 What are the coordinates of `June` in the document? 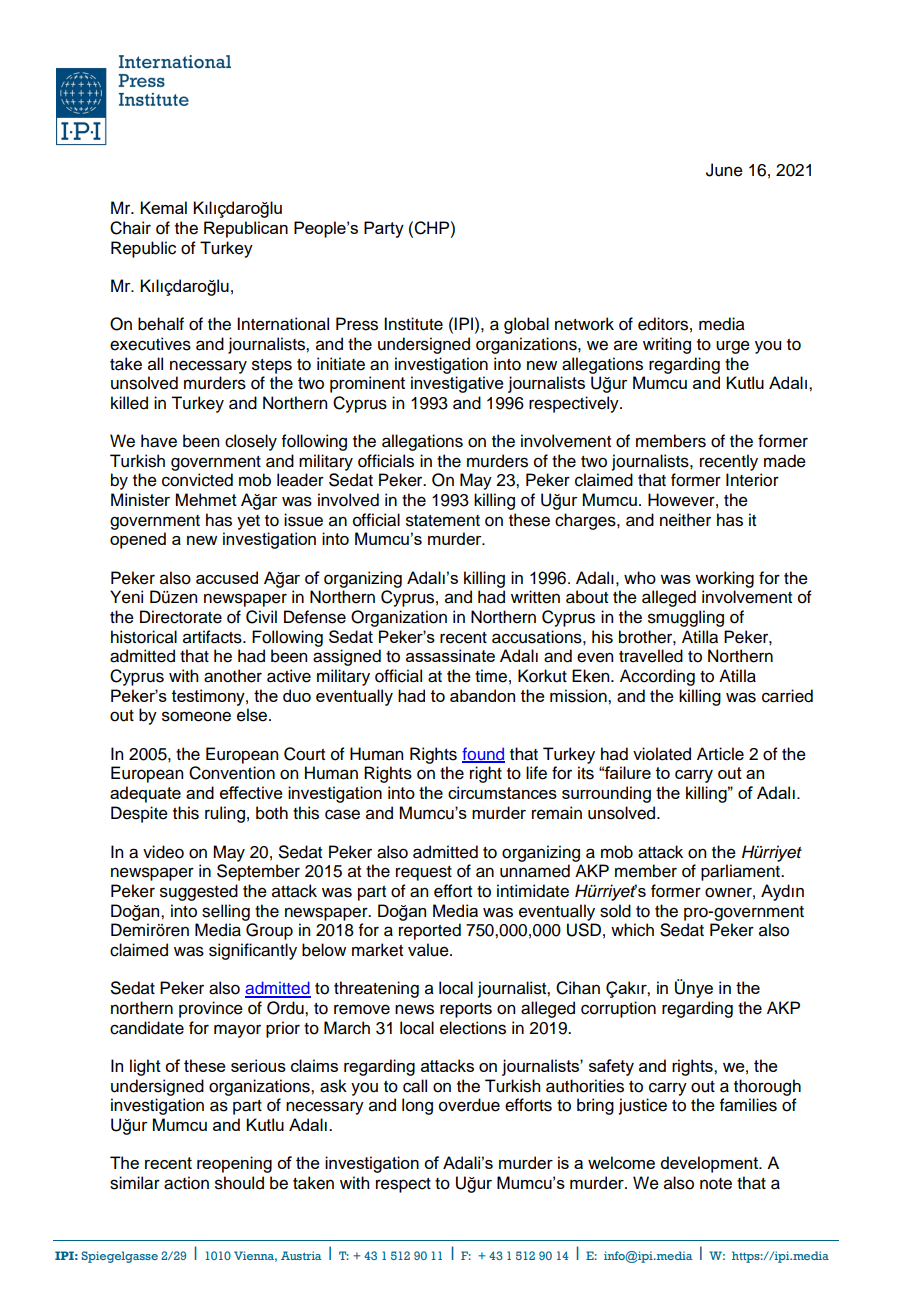 It's located at (724, 170).
